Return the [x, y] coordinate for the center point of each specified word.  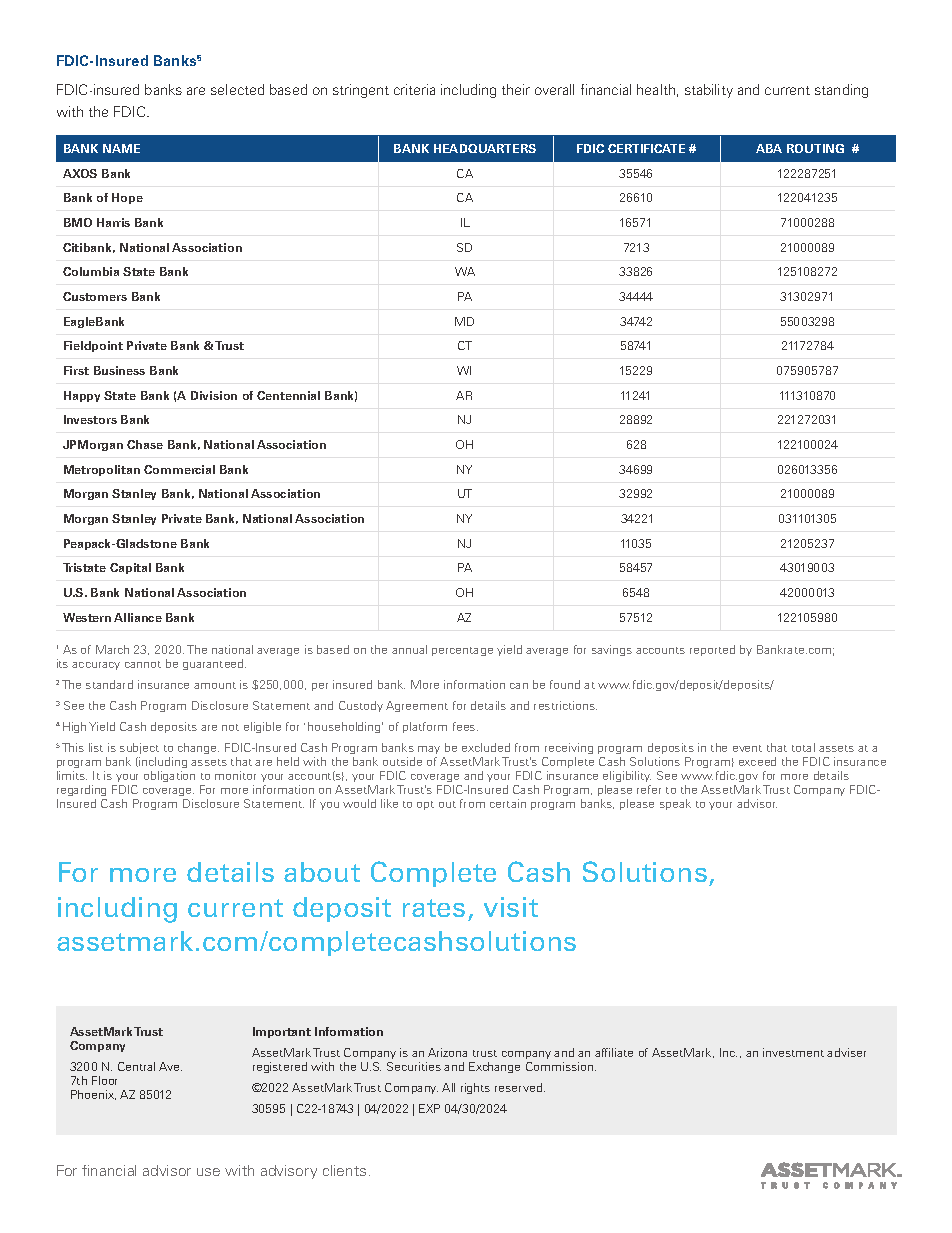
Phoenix [93, 1095]
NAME [121, 148]
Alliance [138, 617]
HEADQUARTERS [485, 148]
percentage [462, 651]
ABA [769, 148]
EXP [429, 1108]
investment [793, 1052]
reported [712, 650]
